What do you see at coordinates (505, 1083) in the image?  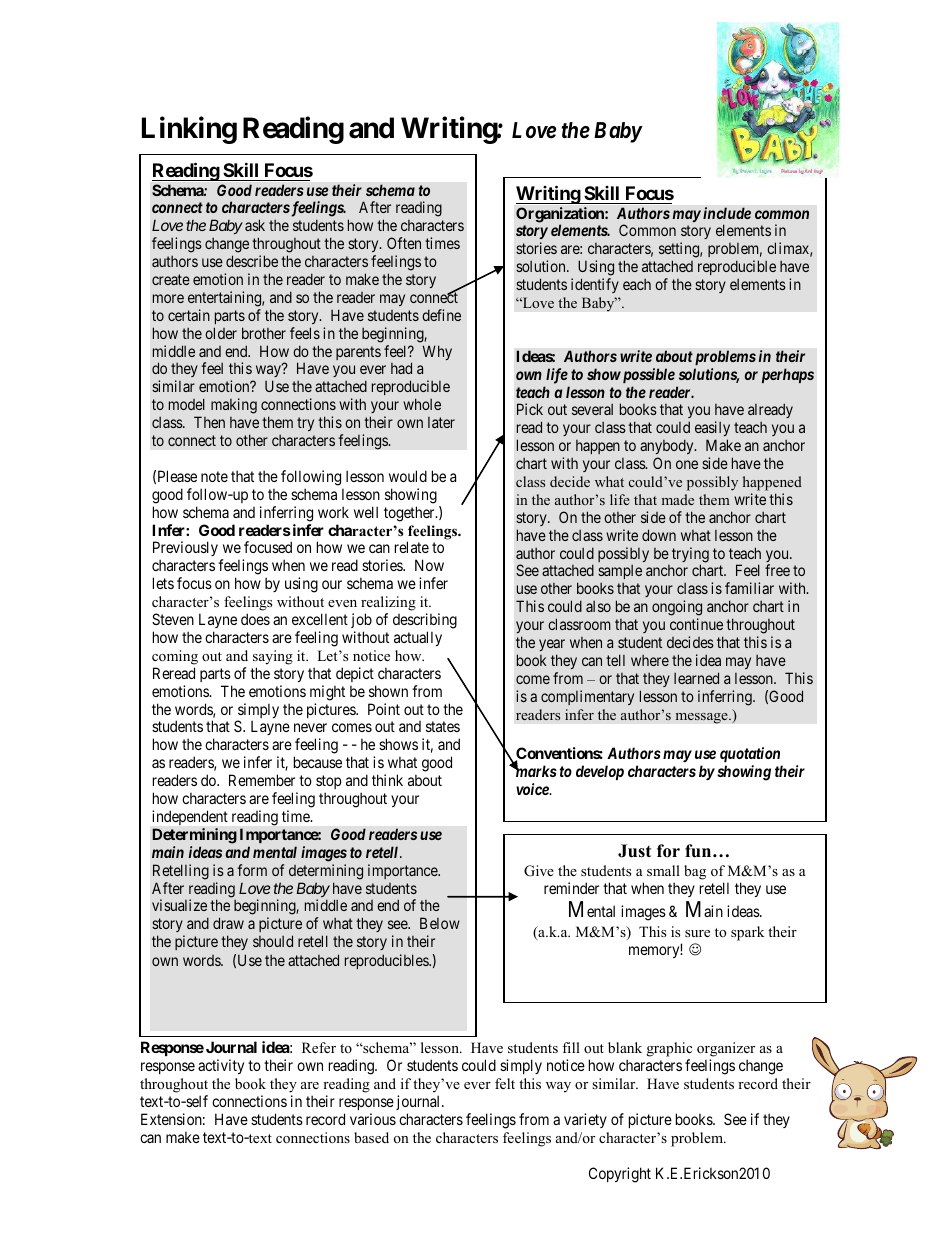 I see `felt` at bounding box center [505, 1083].
